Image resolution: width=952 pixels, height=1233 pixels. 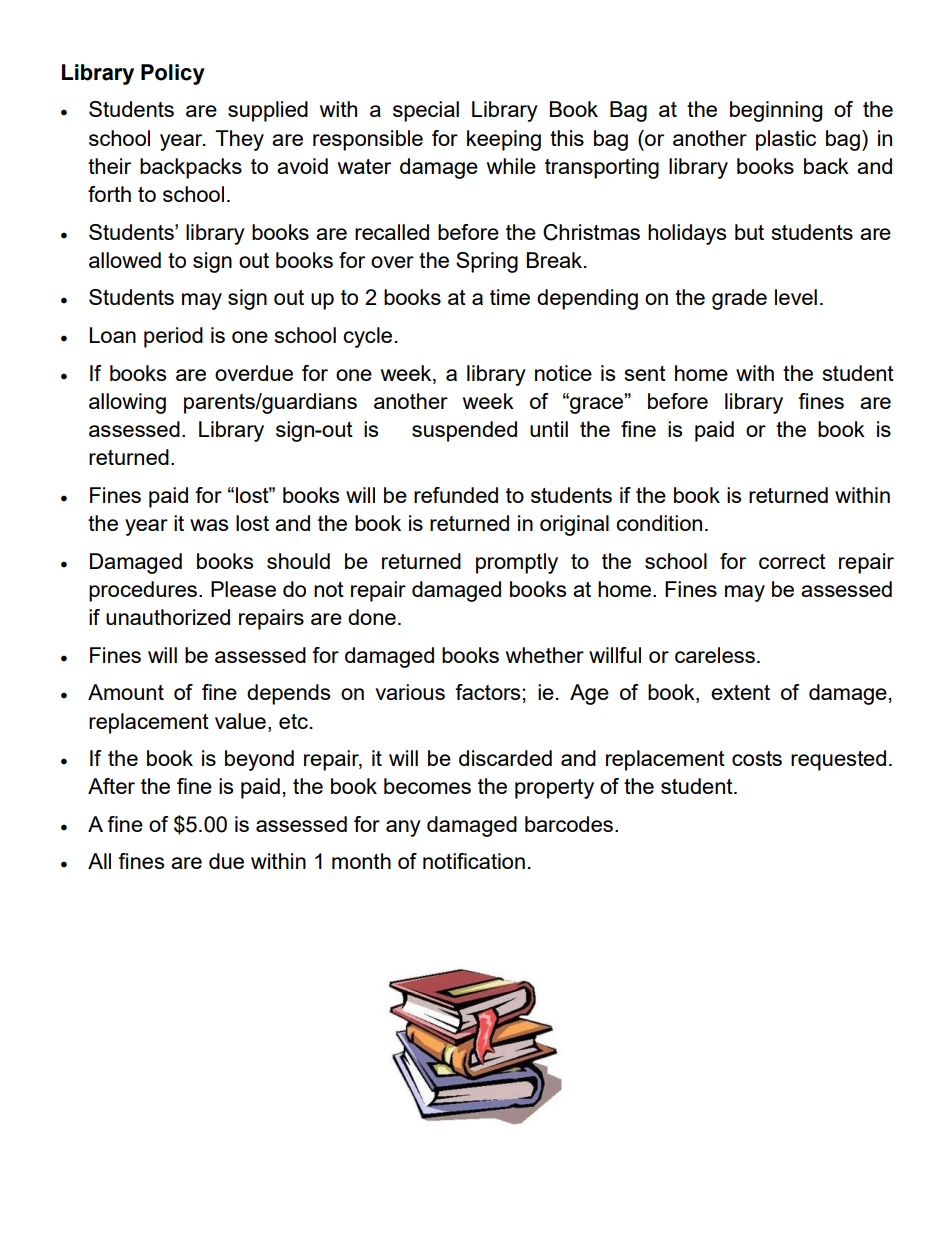 What do you see at coordinates (776, 111) in the screenshot?
I see `beginning` at bounding box center [776, 111].
